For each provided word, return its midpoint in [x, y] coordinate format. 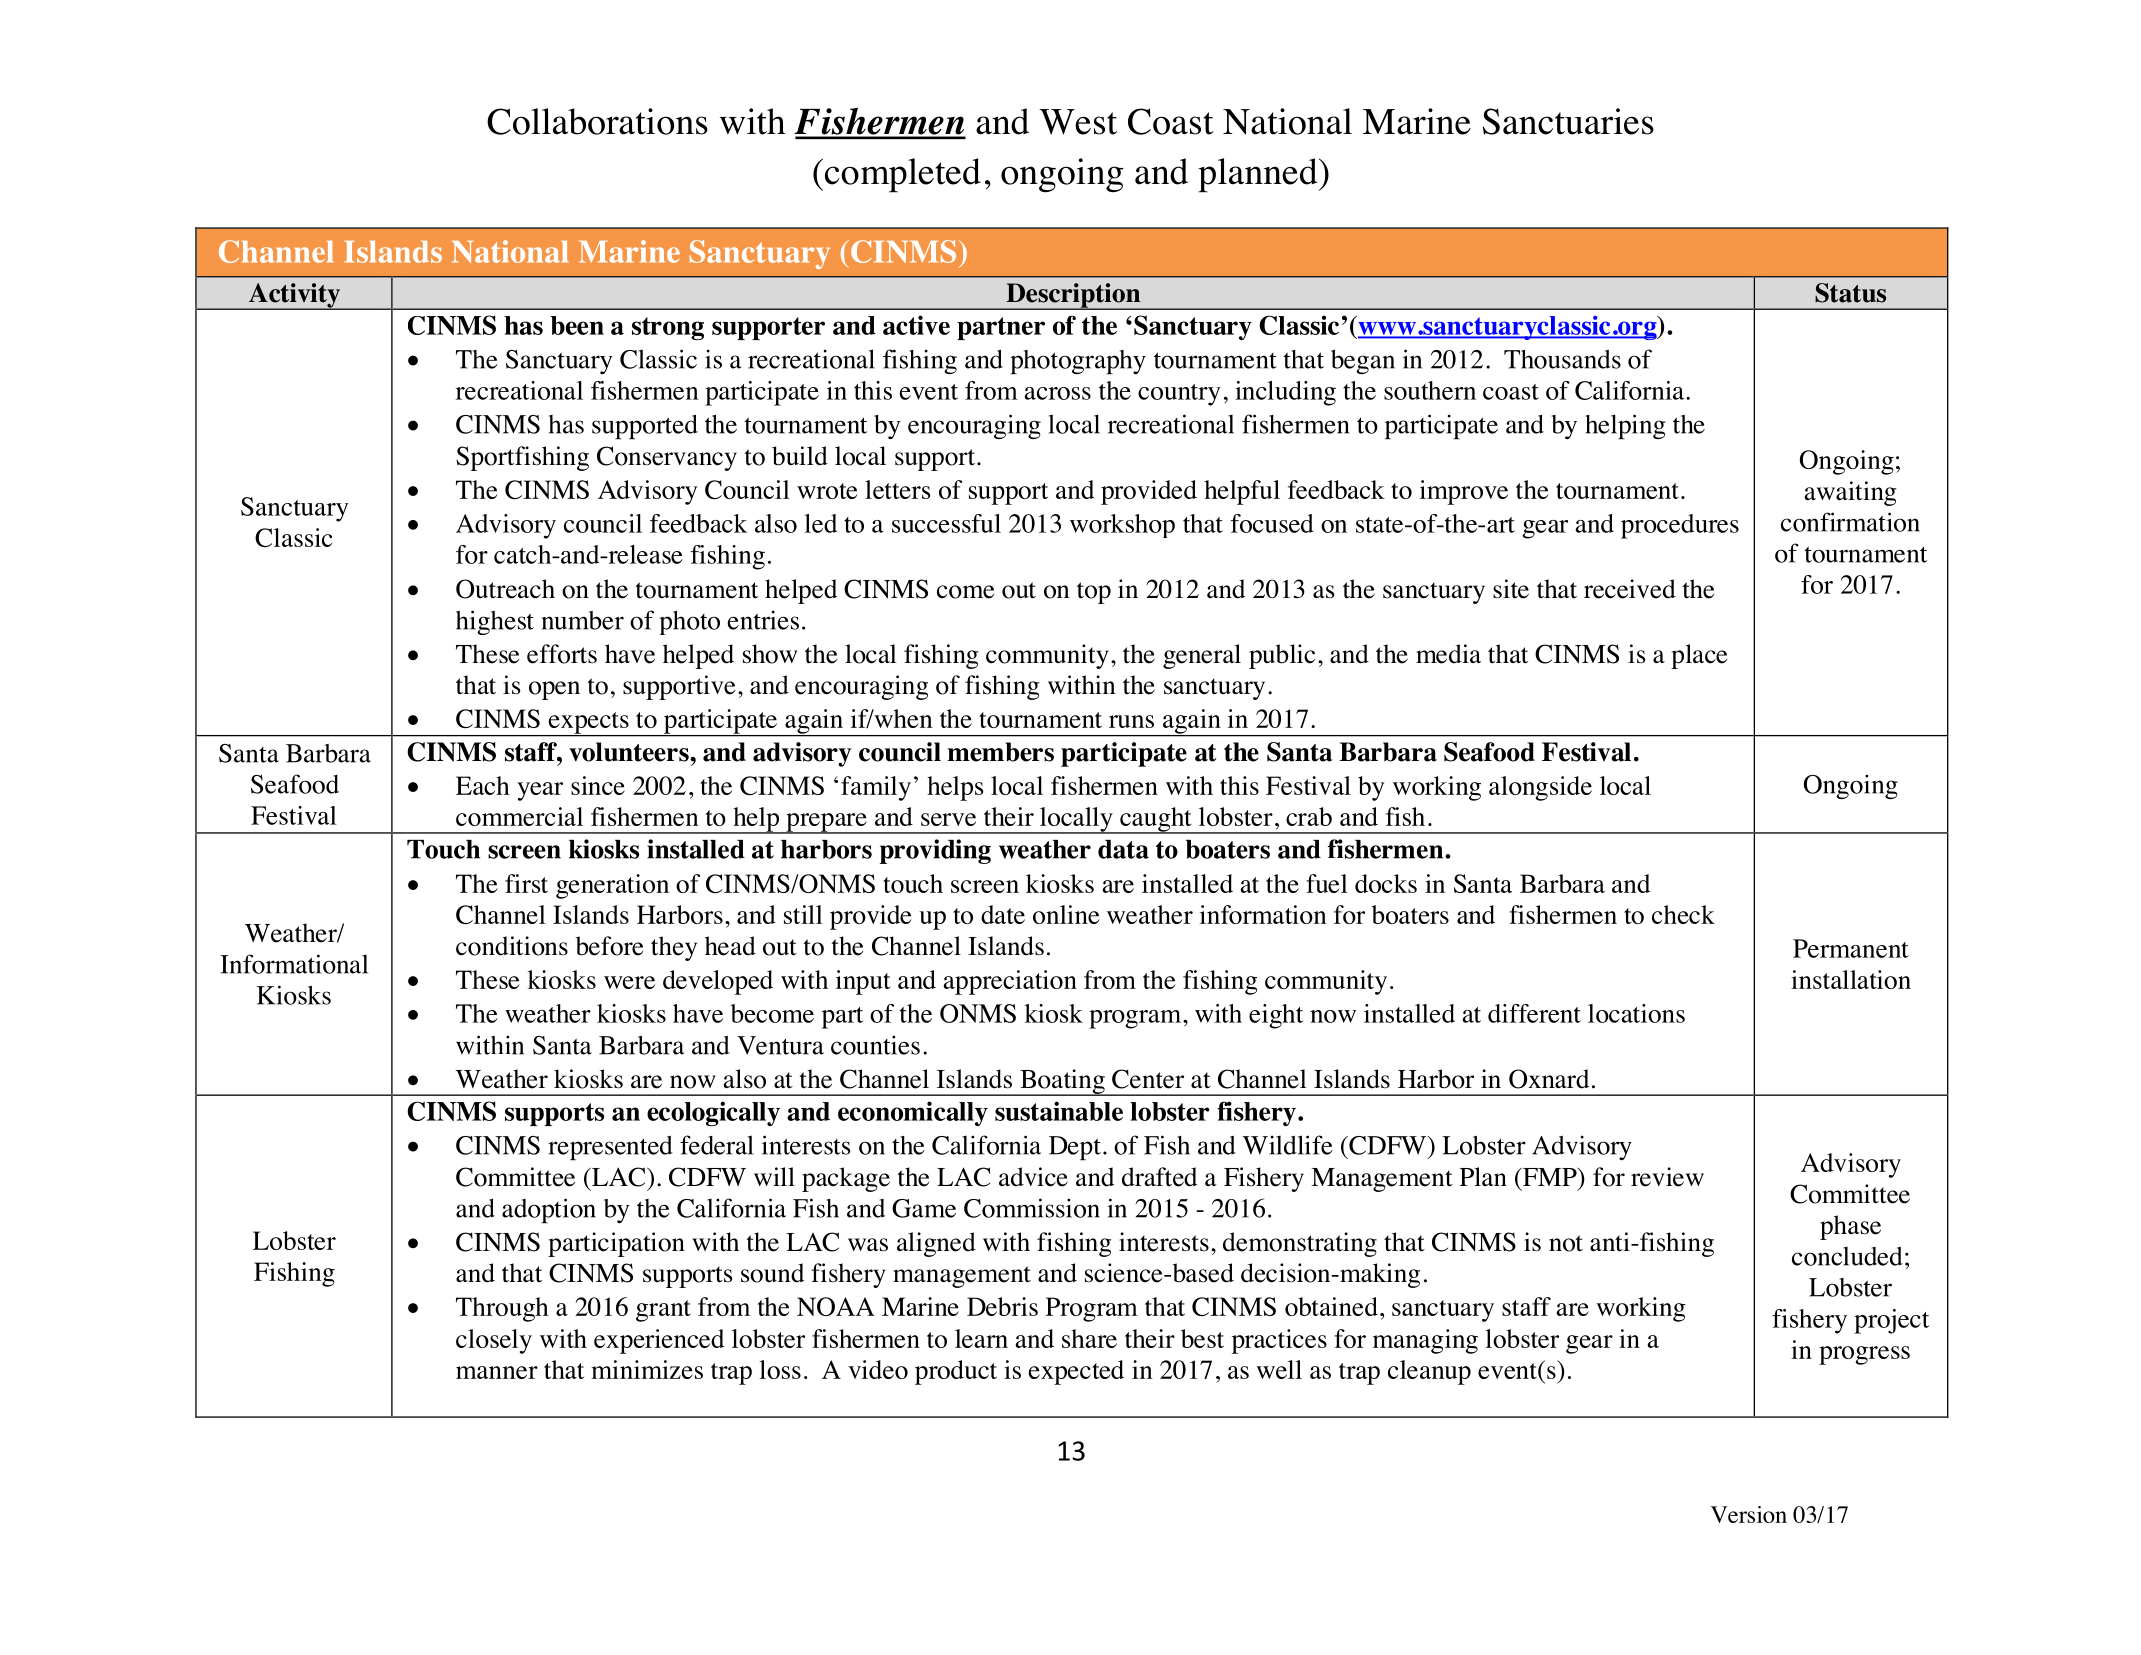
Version [1749, 1514]
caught [1156, 820]
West [1078, 122]
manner [497, 1372]
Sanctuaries [1568, 121]
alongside [1540, 788]
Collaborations [597, 121]
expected [1076, 1372]
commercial [519, 816]
